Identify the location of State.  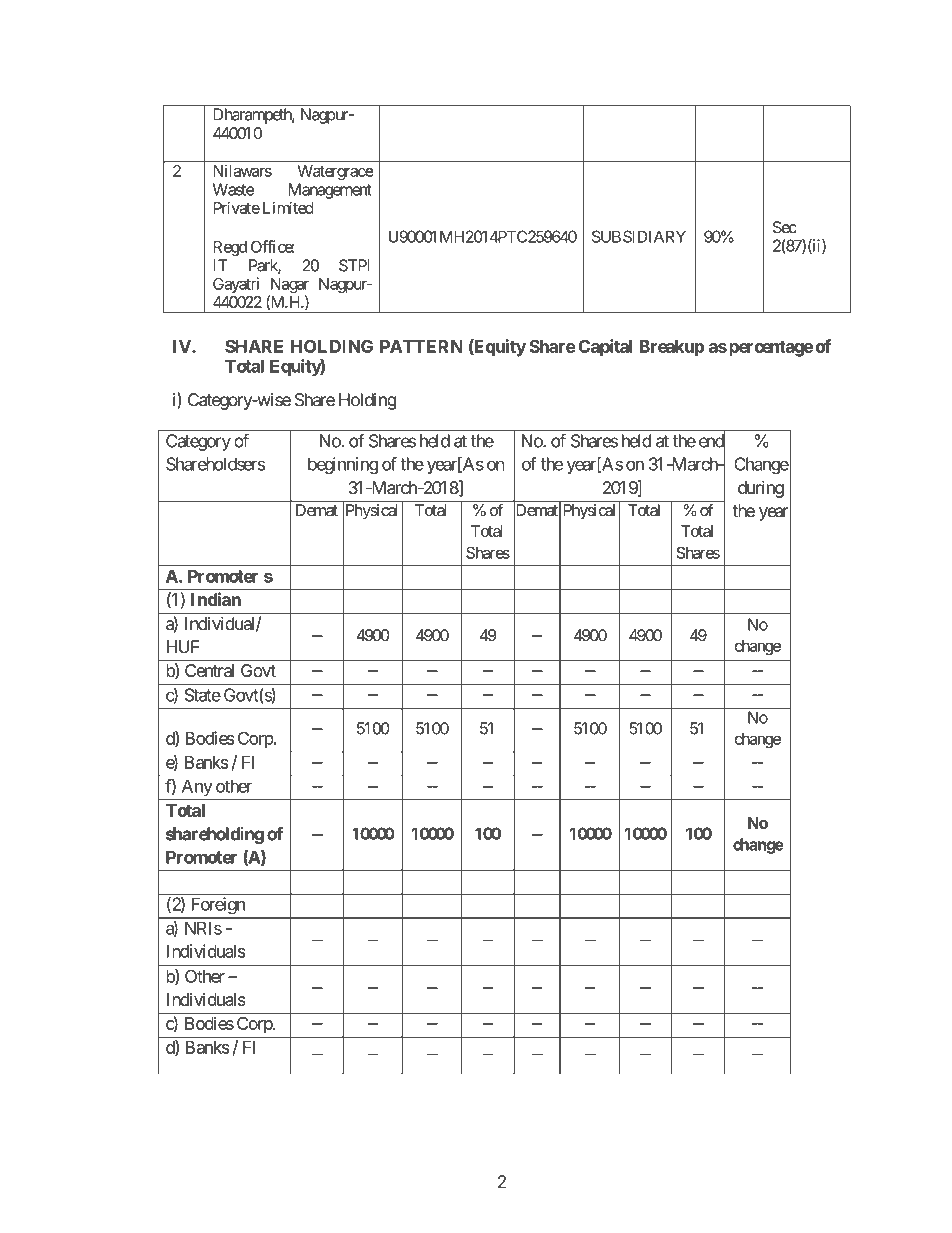
(203, 695).
